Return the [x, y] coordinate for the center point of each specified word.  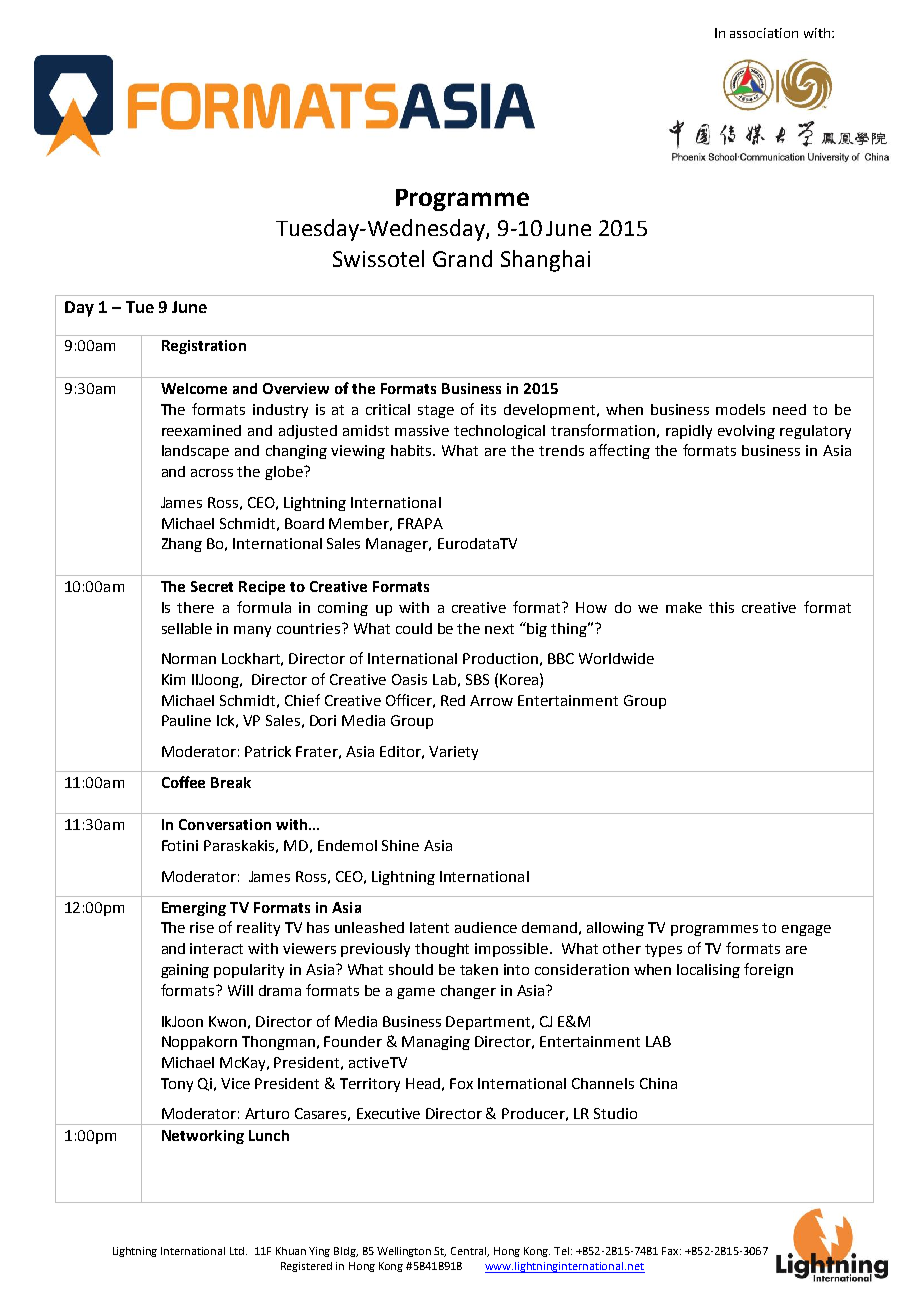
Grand [462, 258]
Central [470, 1252]
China [658, 1083]
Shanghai [545, 261]
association [764, 33]
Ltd [238, 1251]
